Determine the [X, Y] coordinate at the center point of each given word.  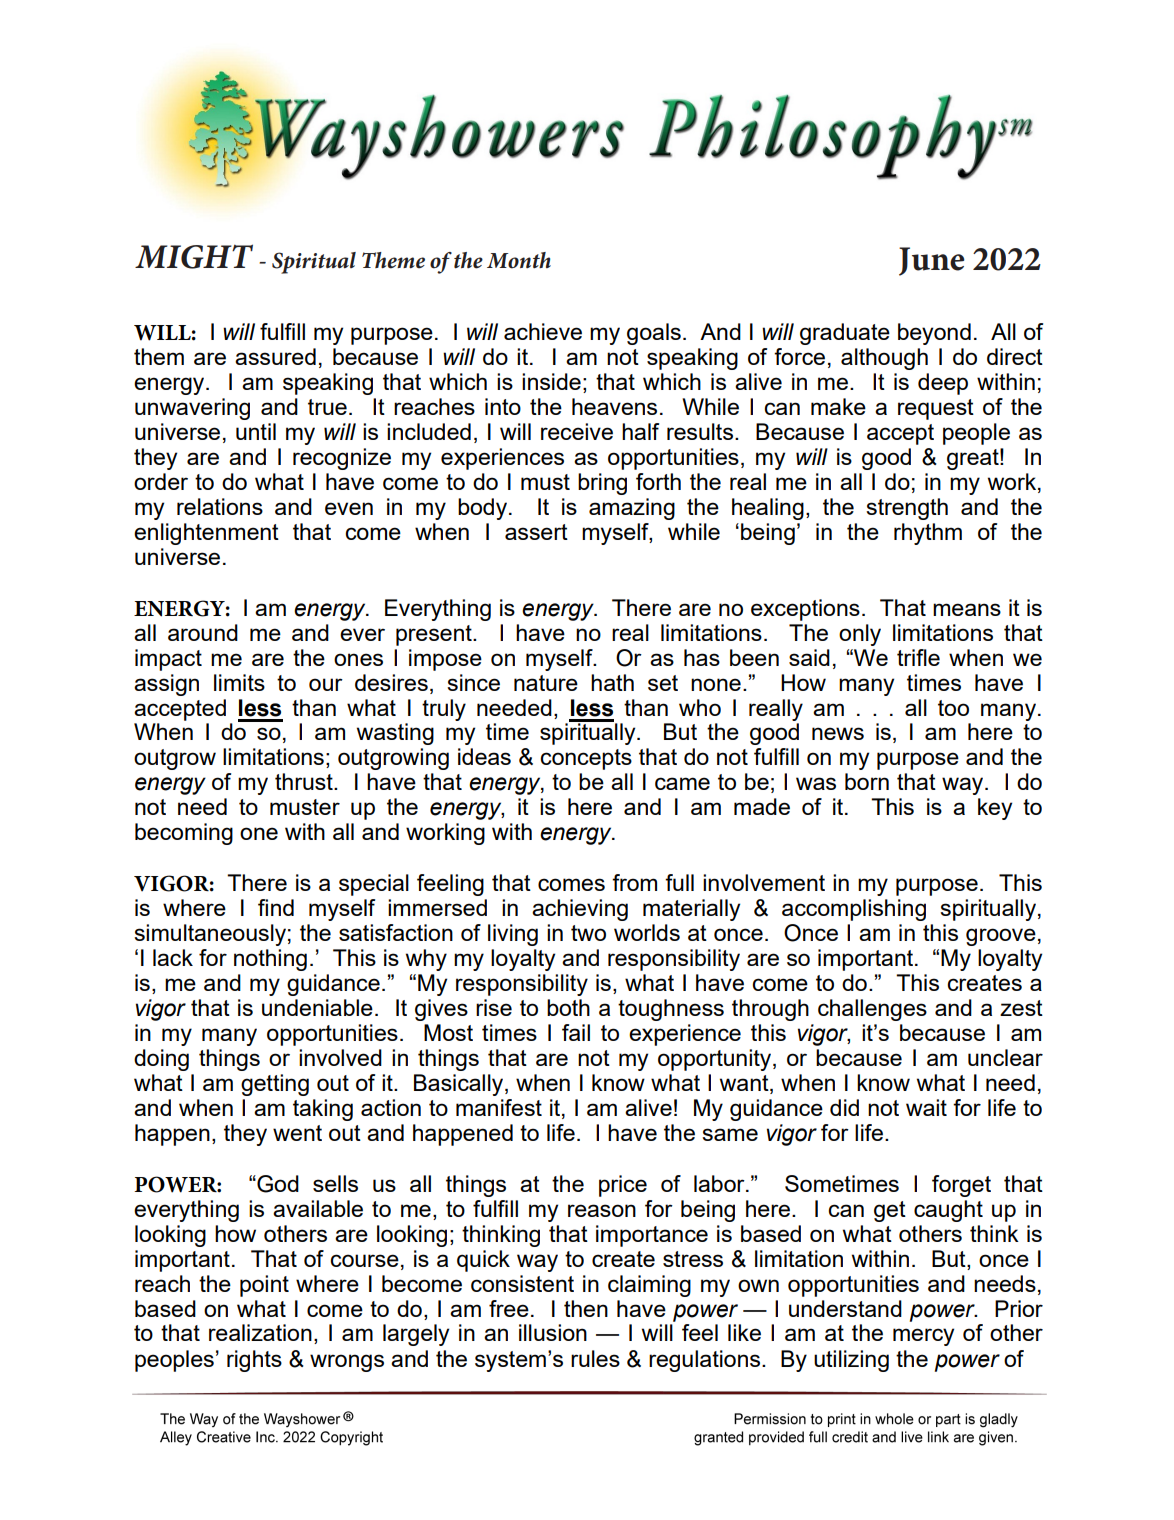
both [568, 1007]
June [932, 261]
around [203, 632]
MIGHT [194, 256]
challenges [872, 1010]
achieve [543, 331]
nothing [270, 960]
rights [254, 1361]
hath [612, 682]
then [586, 1308]
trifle [918, 657]
